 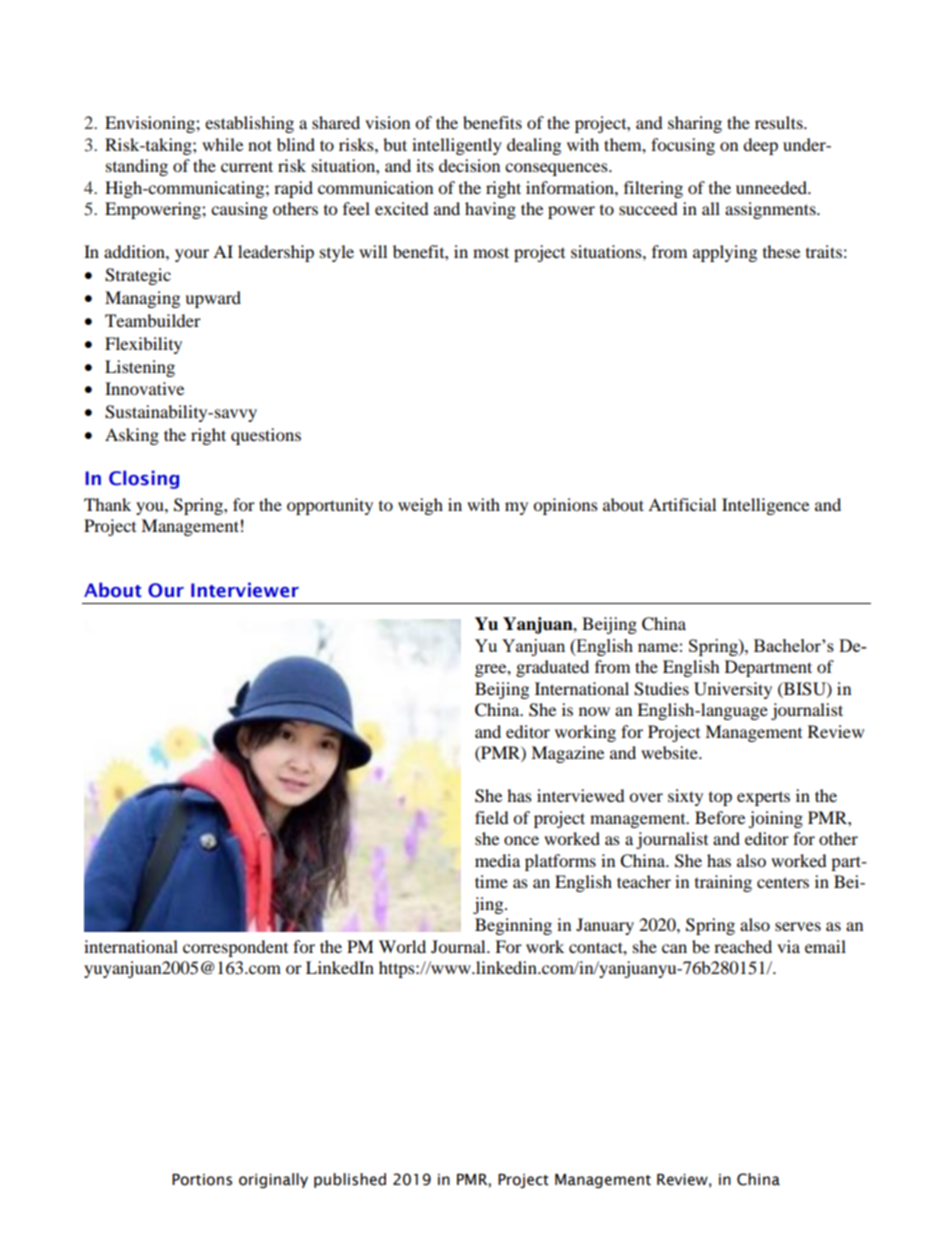 What do you see at coordinates (760, 146) in the screenshot?
I see `deep` at bounding box center [760, 146].
